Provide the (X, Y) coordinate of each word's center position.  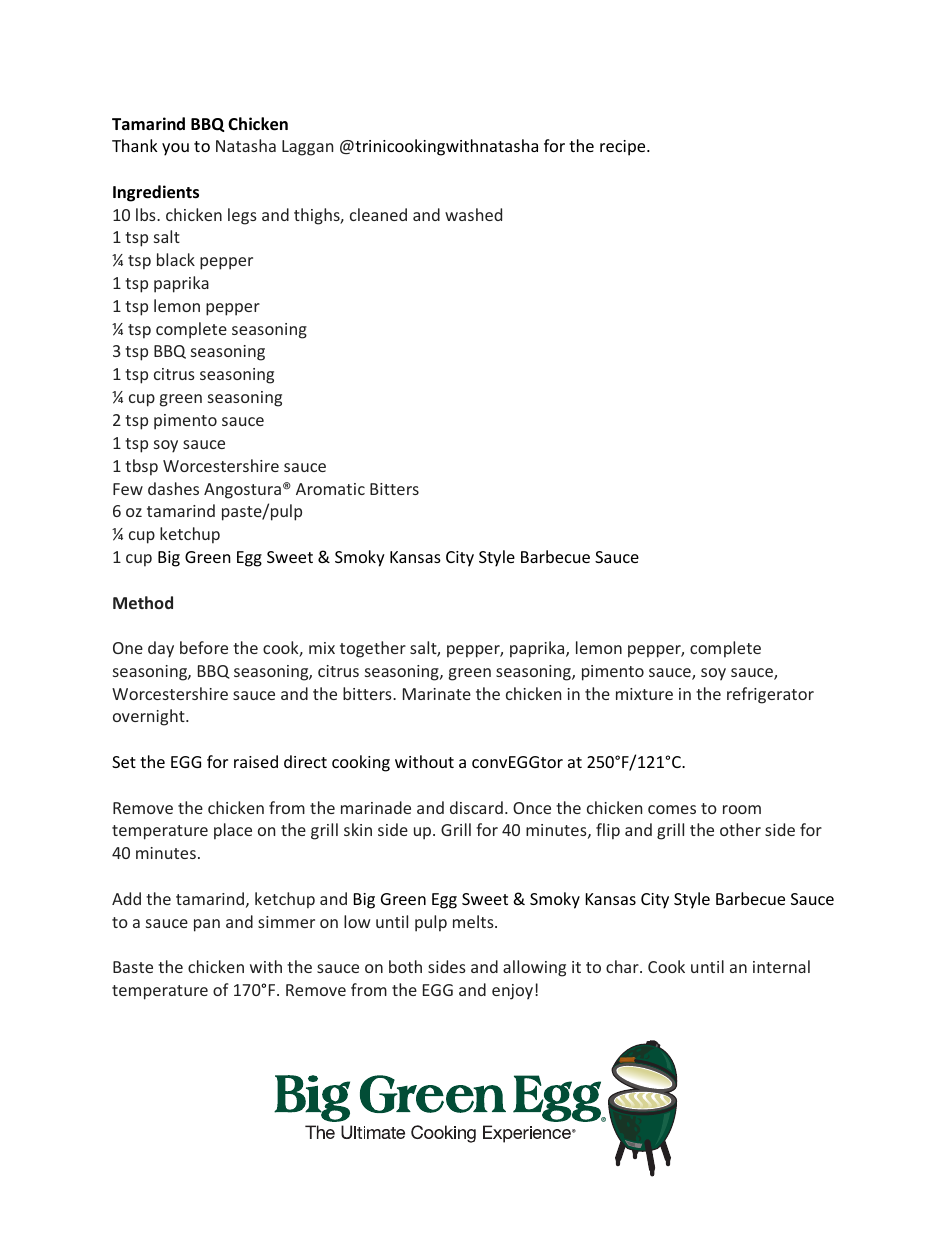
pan (207, 925)
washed (473, 214)
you (175, 149)
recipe (624, 148)
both (405, 966)
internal (781, 966)
